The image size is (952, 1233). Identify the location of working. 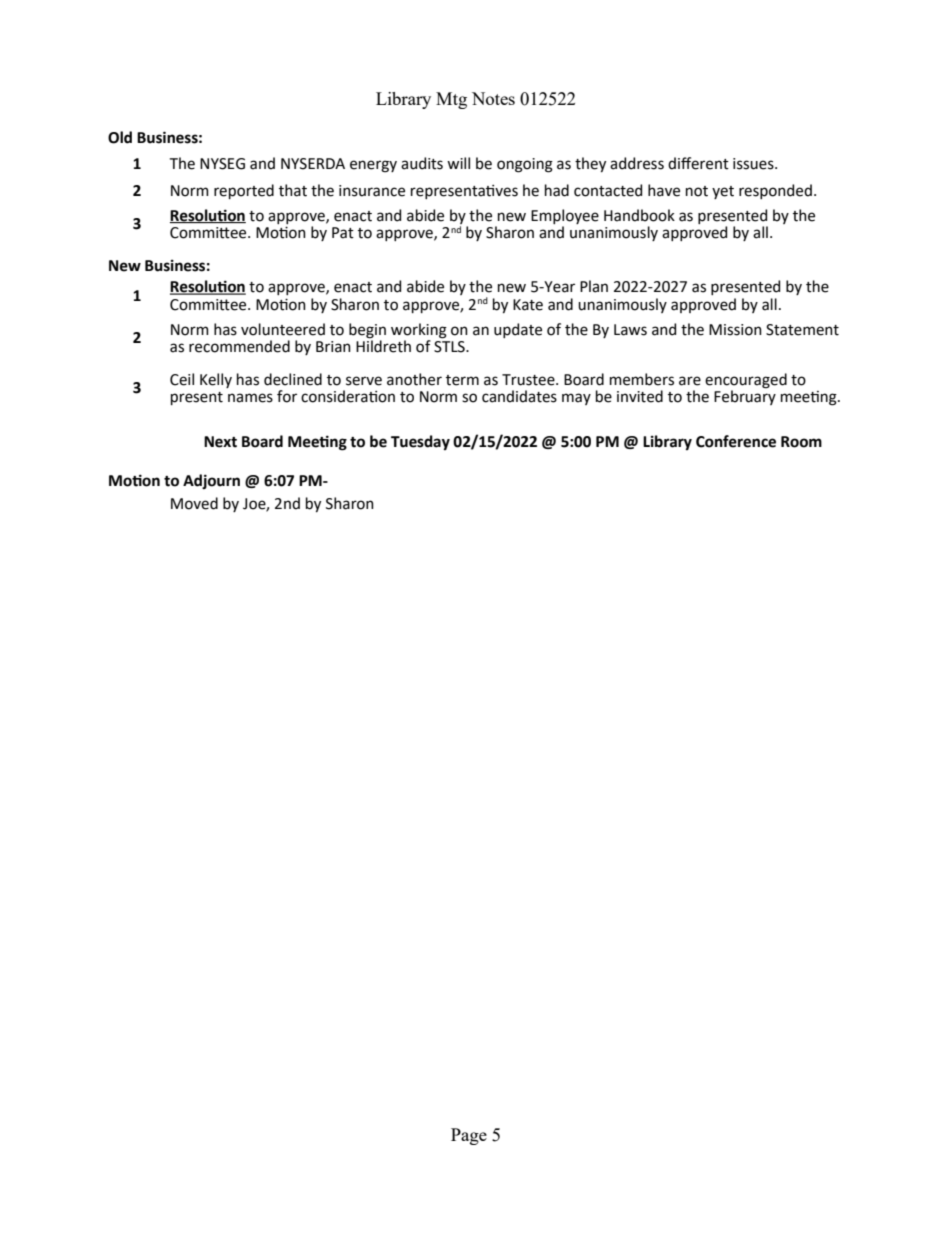
(419, 331).
